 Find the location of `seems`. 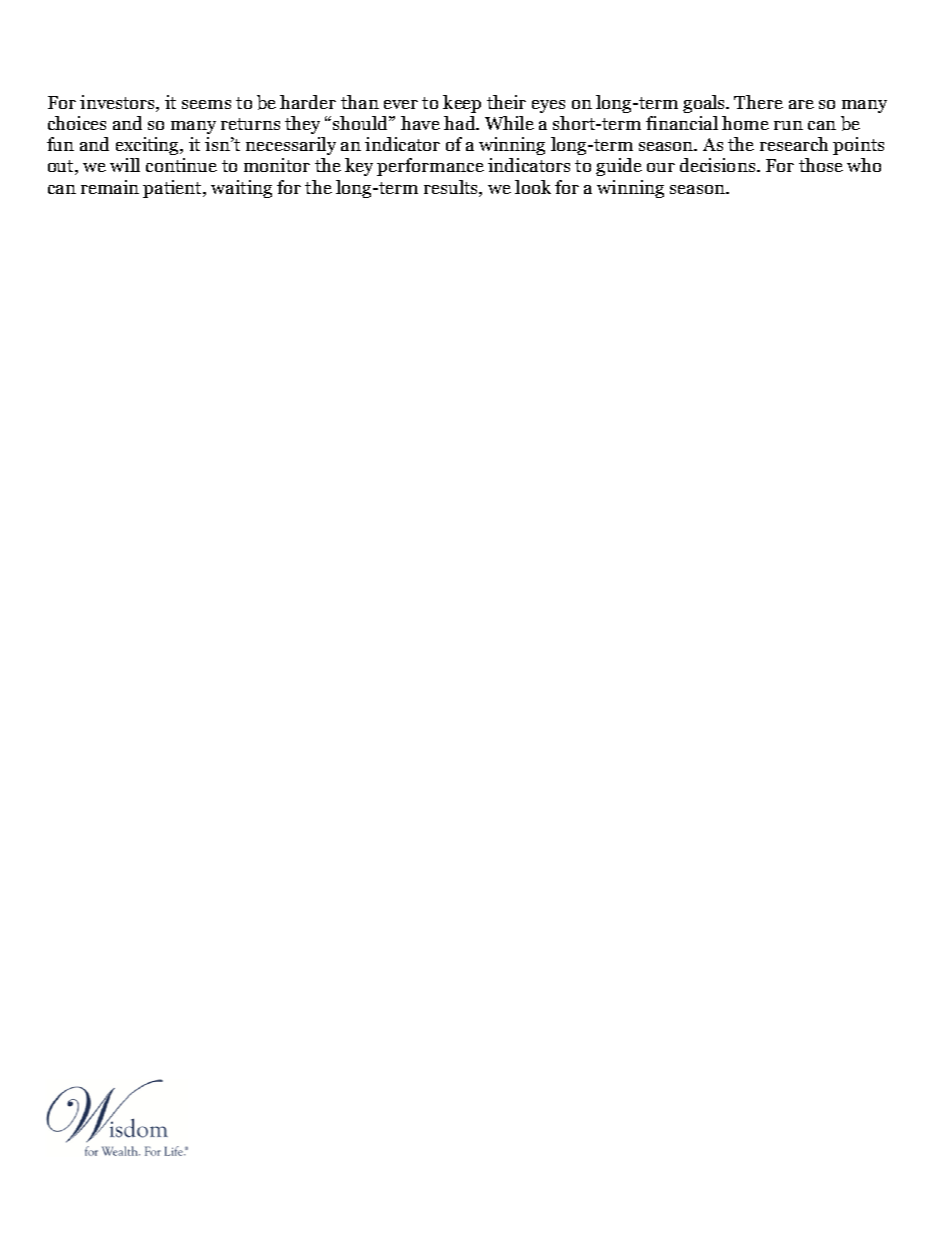

seems is located at coordinates (206, 104).
